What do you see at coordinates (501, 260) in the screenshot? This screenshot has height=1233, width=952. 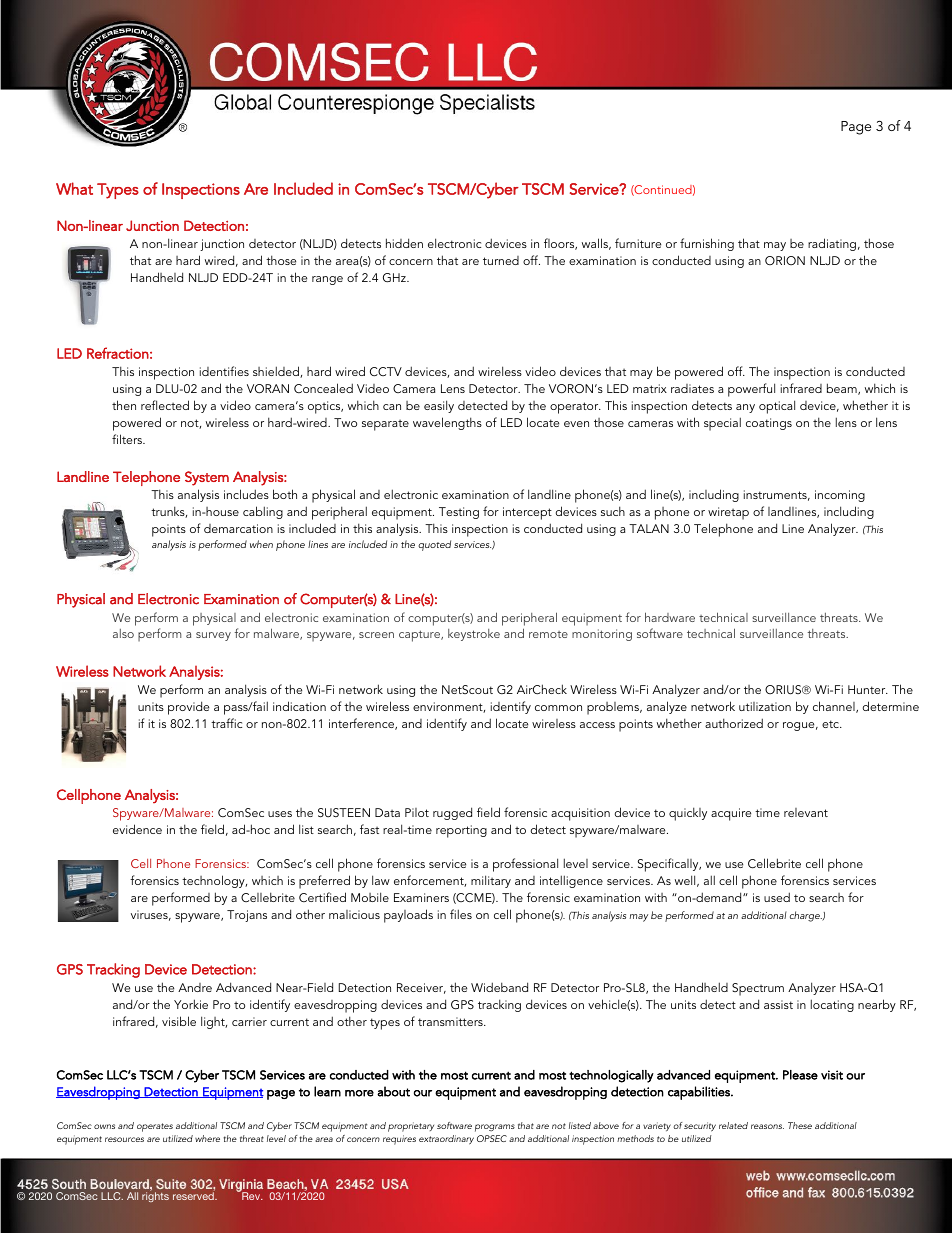 I see `turned` at bounding box center [501, 260].
